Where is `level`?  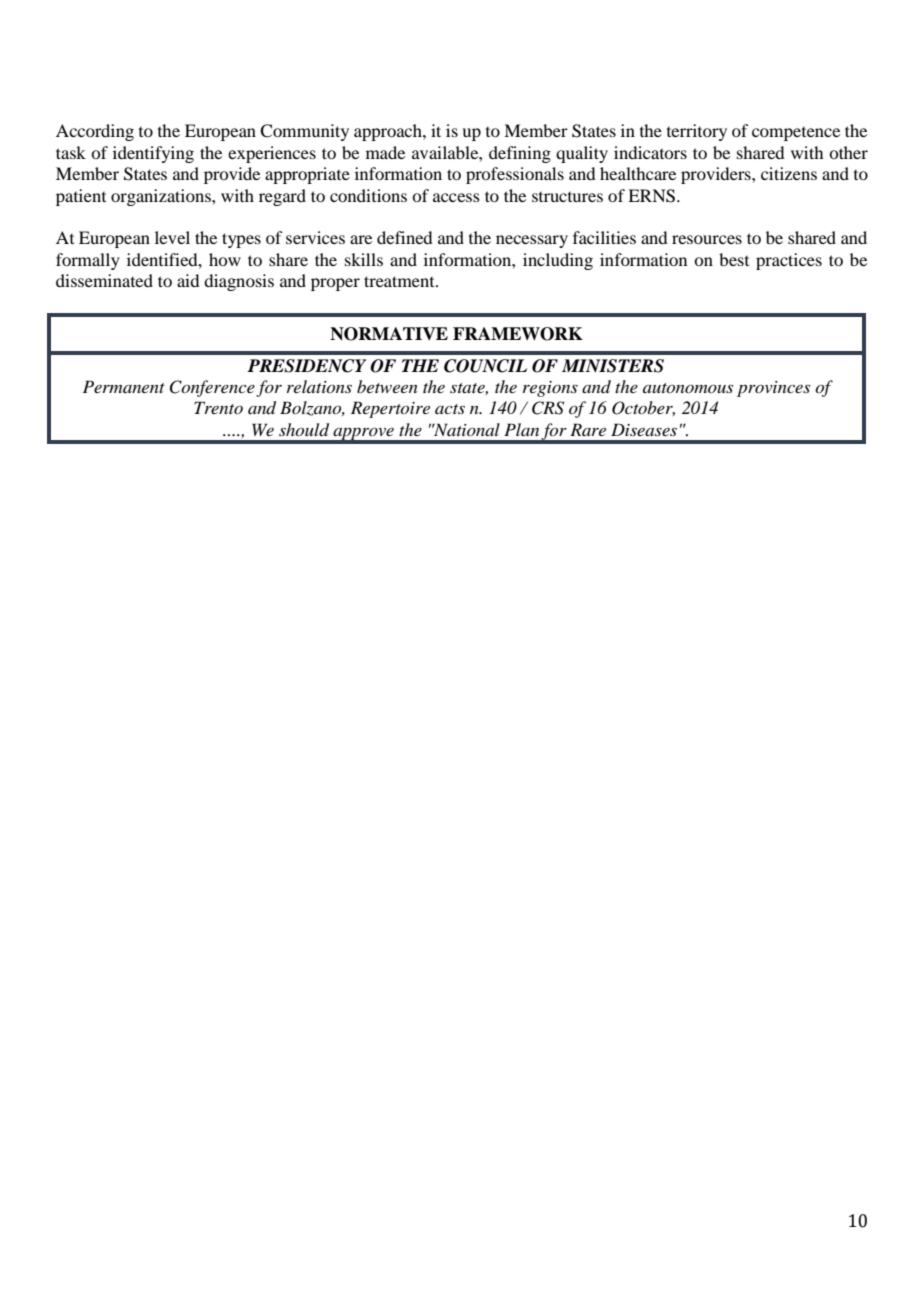
level is located at coordinates (172, 237).
